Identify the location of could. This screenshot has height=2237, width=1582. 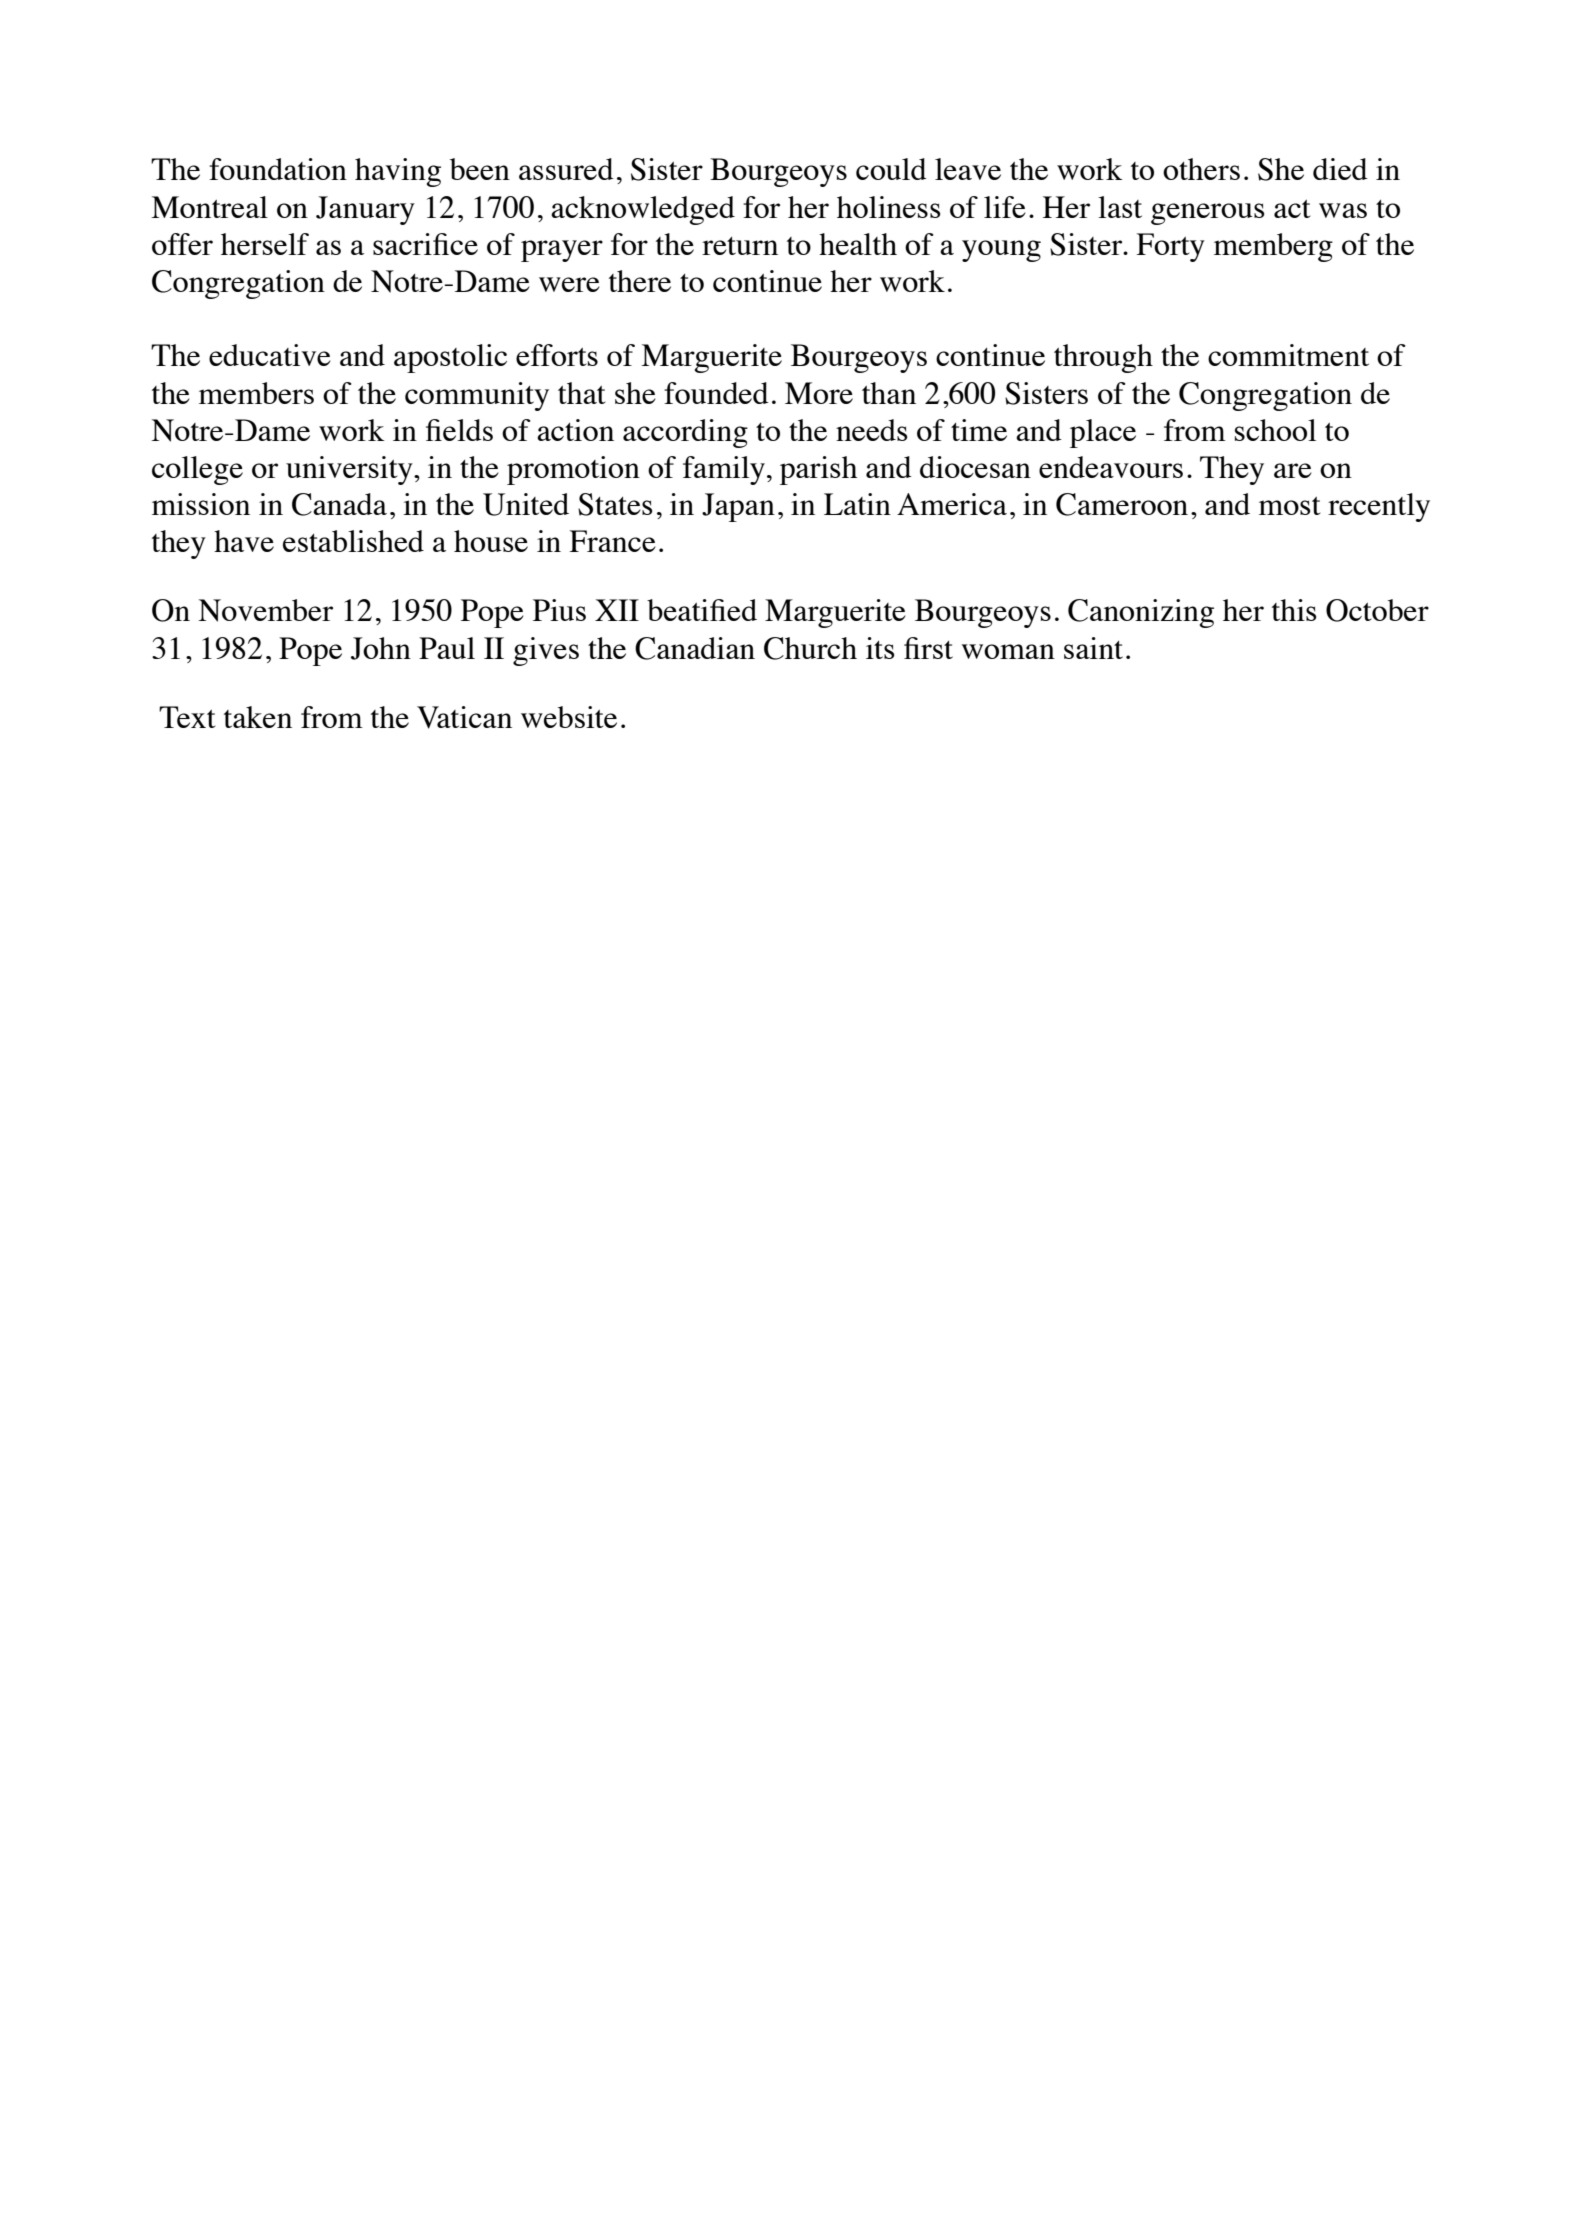
(891, 169).
